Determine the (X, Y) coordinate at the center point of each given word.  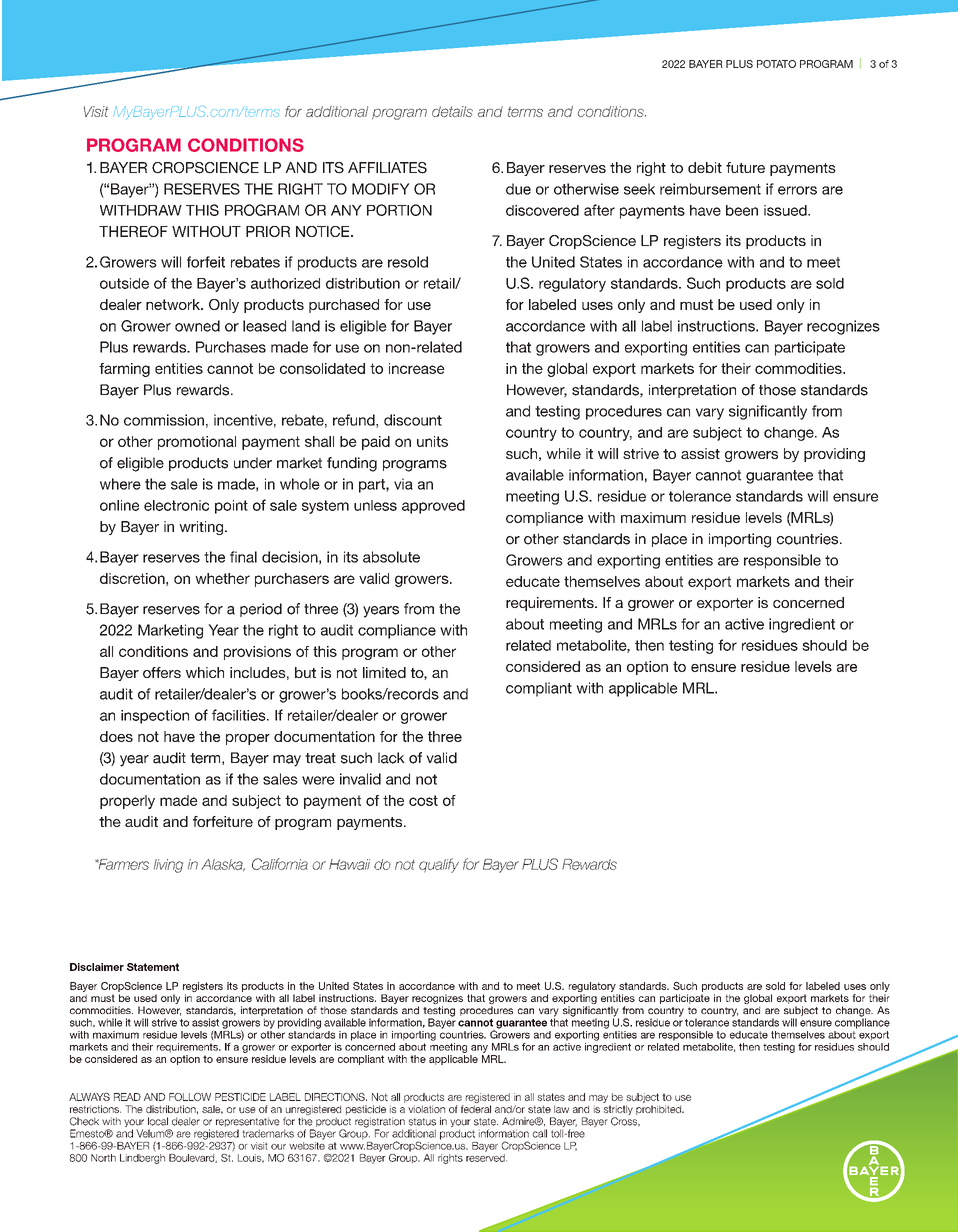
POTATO (776, 64)
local (158, 1121)
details (452, 111)
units (432, 441)
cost (423, 800)
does (116, 736)
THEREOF (133, 231)
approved (433, 507)
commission (164, 420)
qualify (439, 865)
